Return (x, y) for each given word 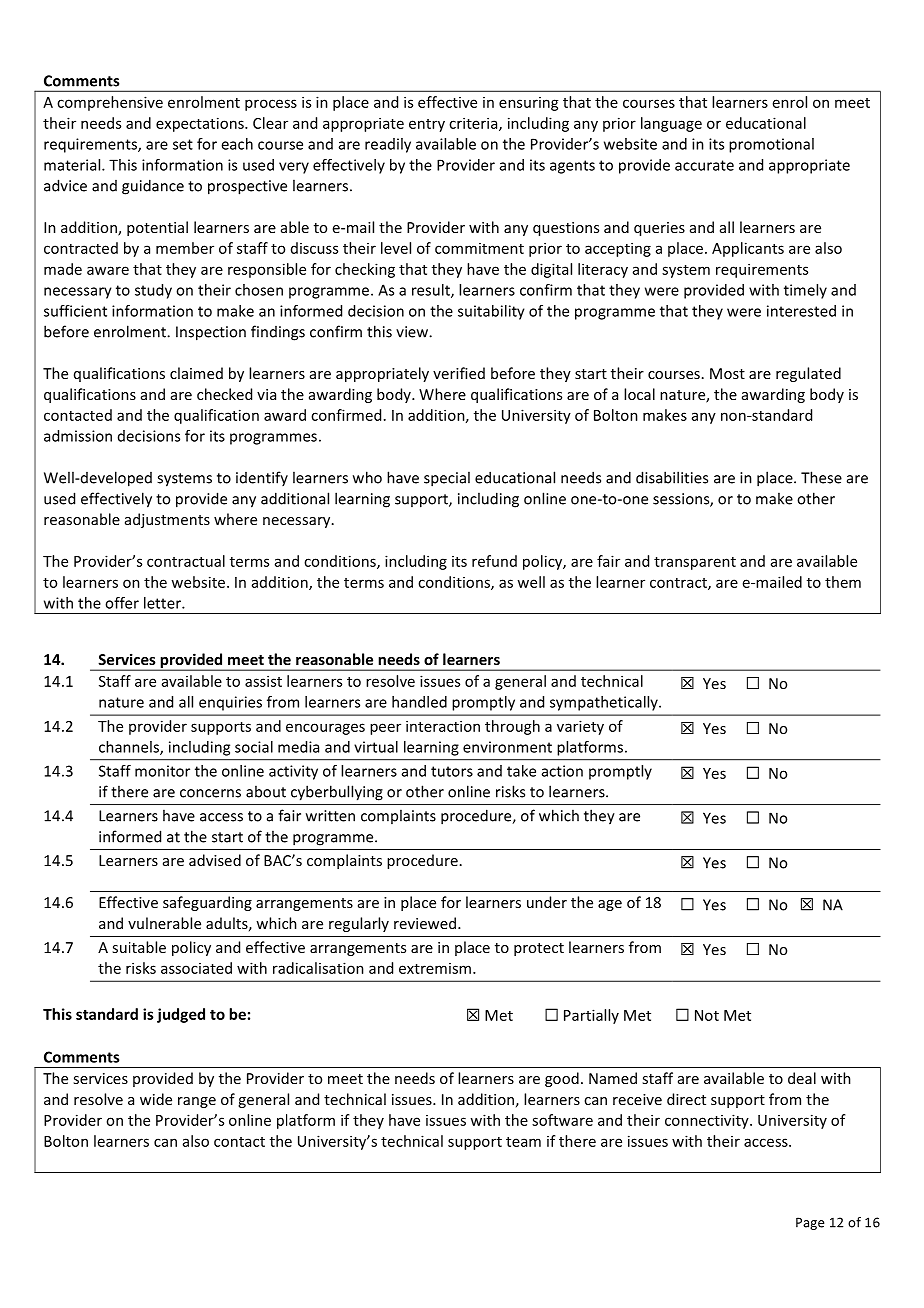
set (183, 144)
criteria (474, 124)
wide (156, 1099)
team (523, 1142)
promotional (771, 145)
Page (810, 1223)
